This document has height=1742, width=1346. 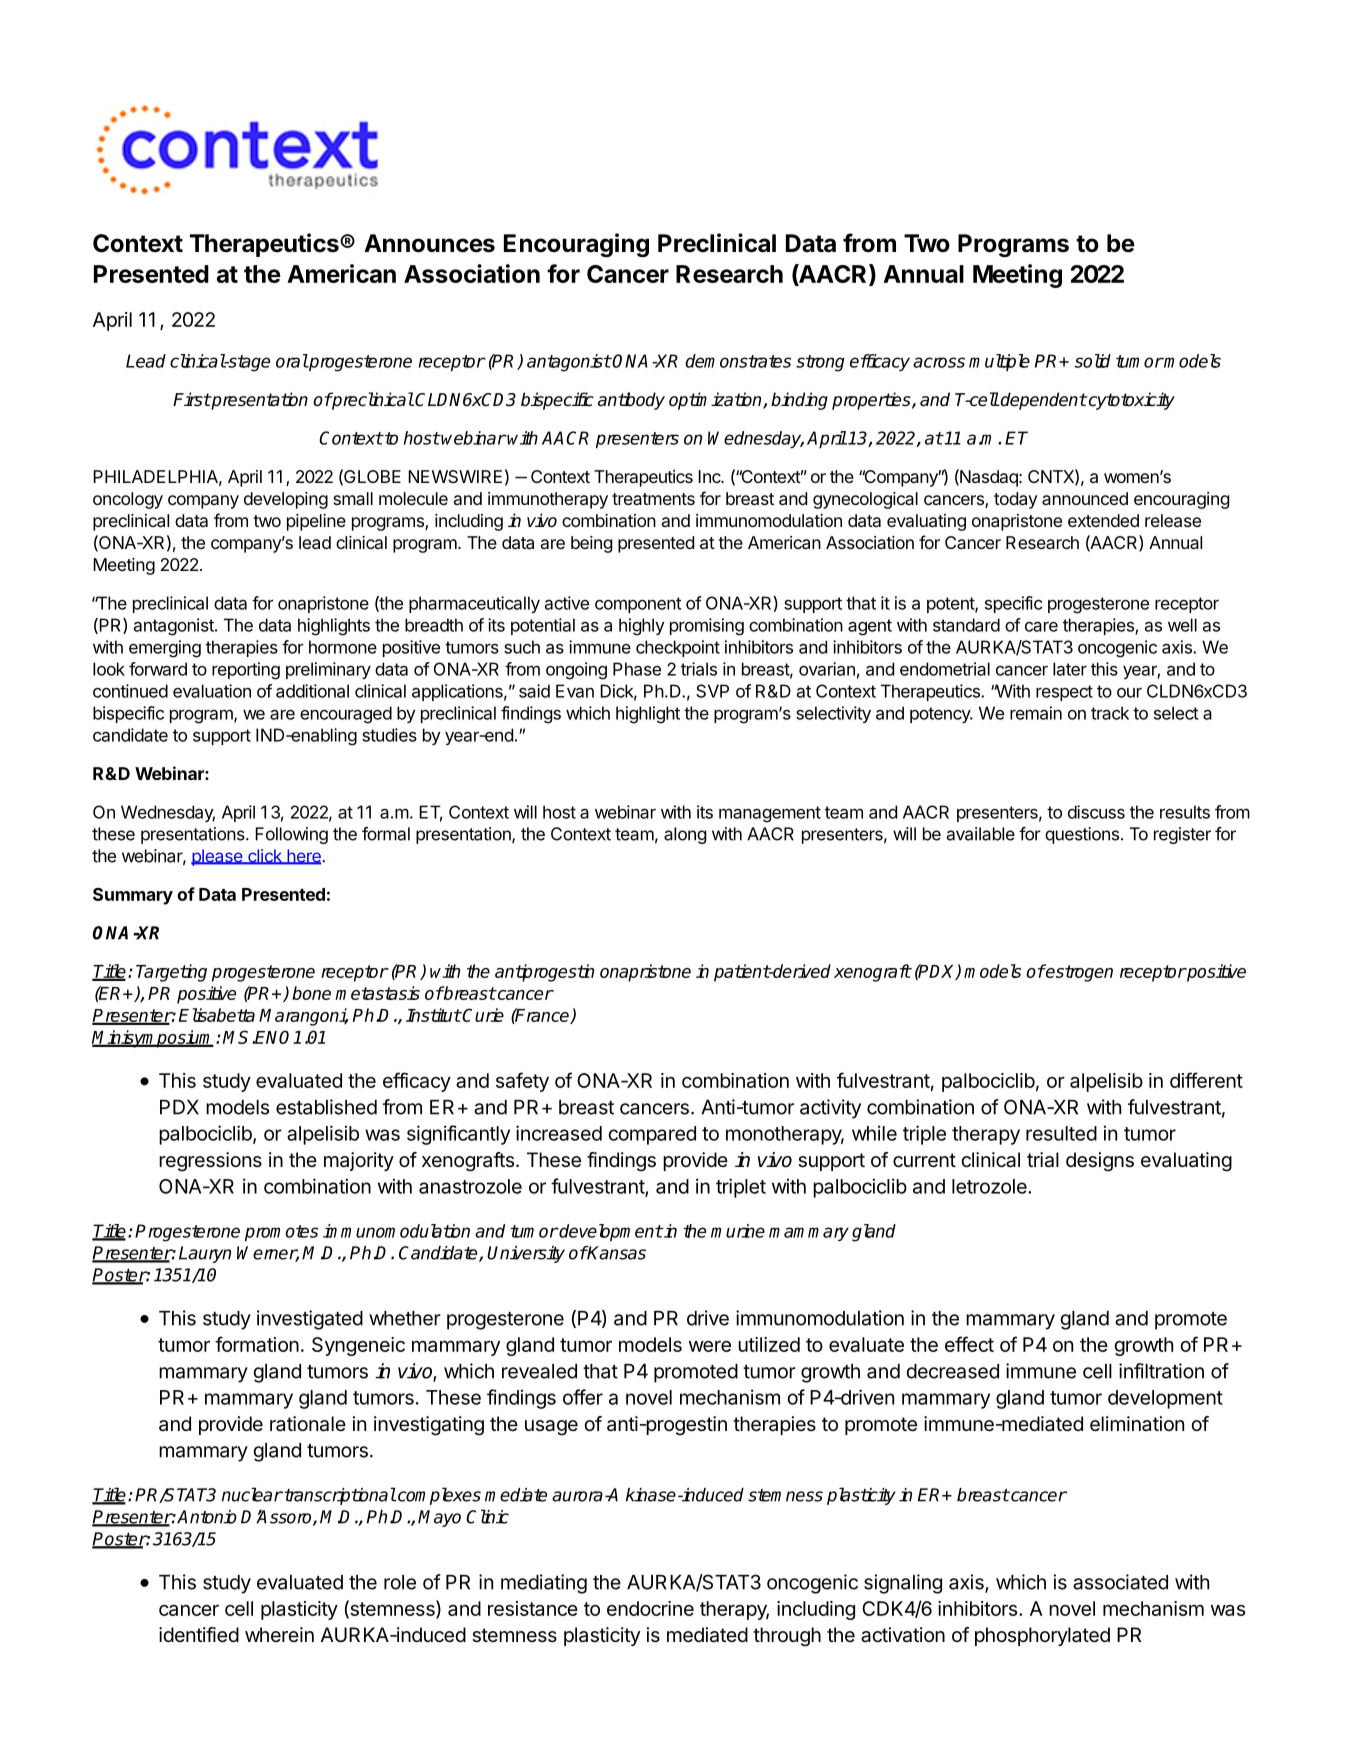 What do you see at coordinates (712, 691) in the document?
I see `SVP` at bounding box center [712, 691].
